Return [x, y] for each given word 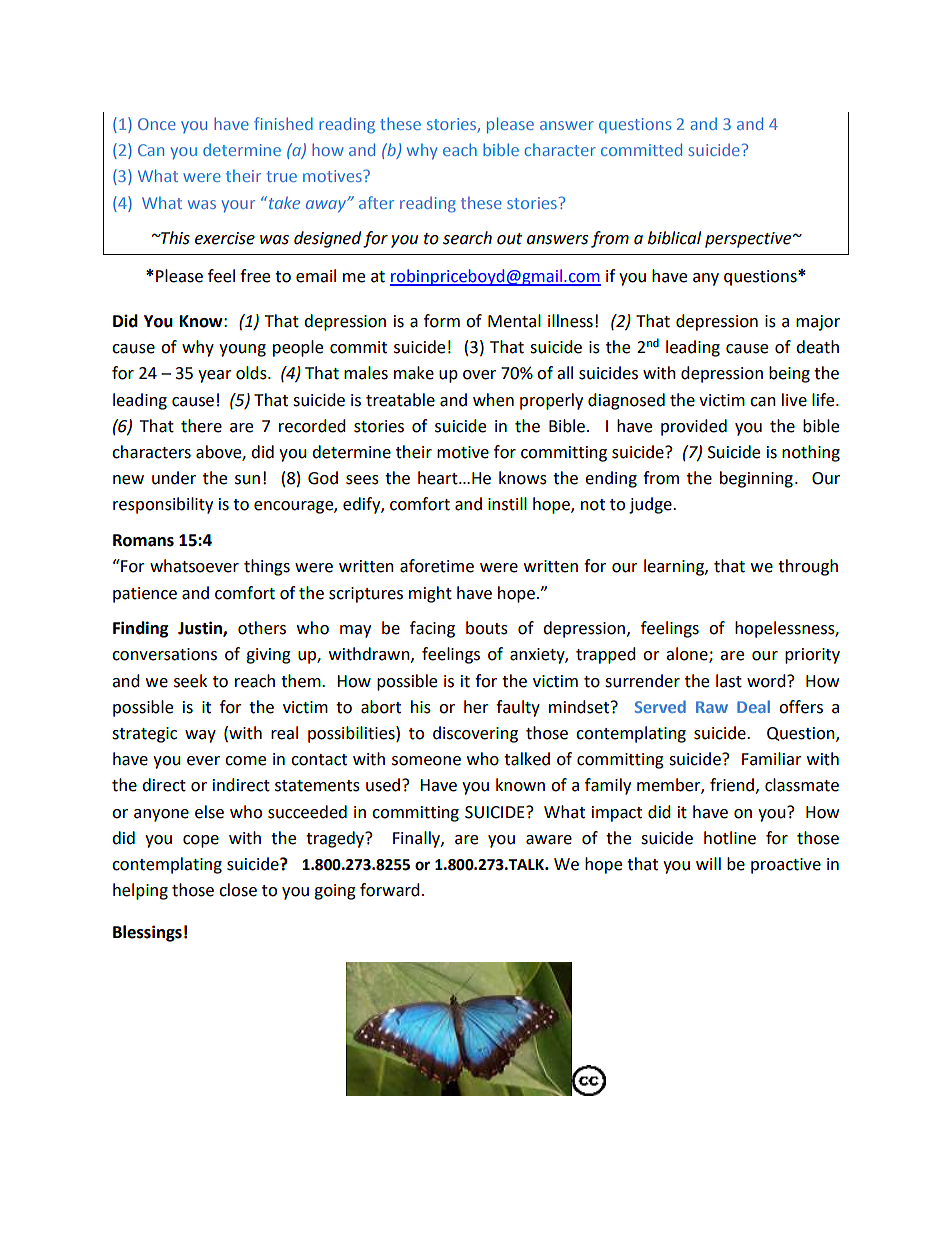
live [794, 400]
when [493, 400]
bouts [487, 628]
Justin [201, 629]
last [729, 681]
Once [157, 124]
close [238, 890]
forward [390, 890]
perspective [749, 240]
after [376, 202]
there [201, 426]
